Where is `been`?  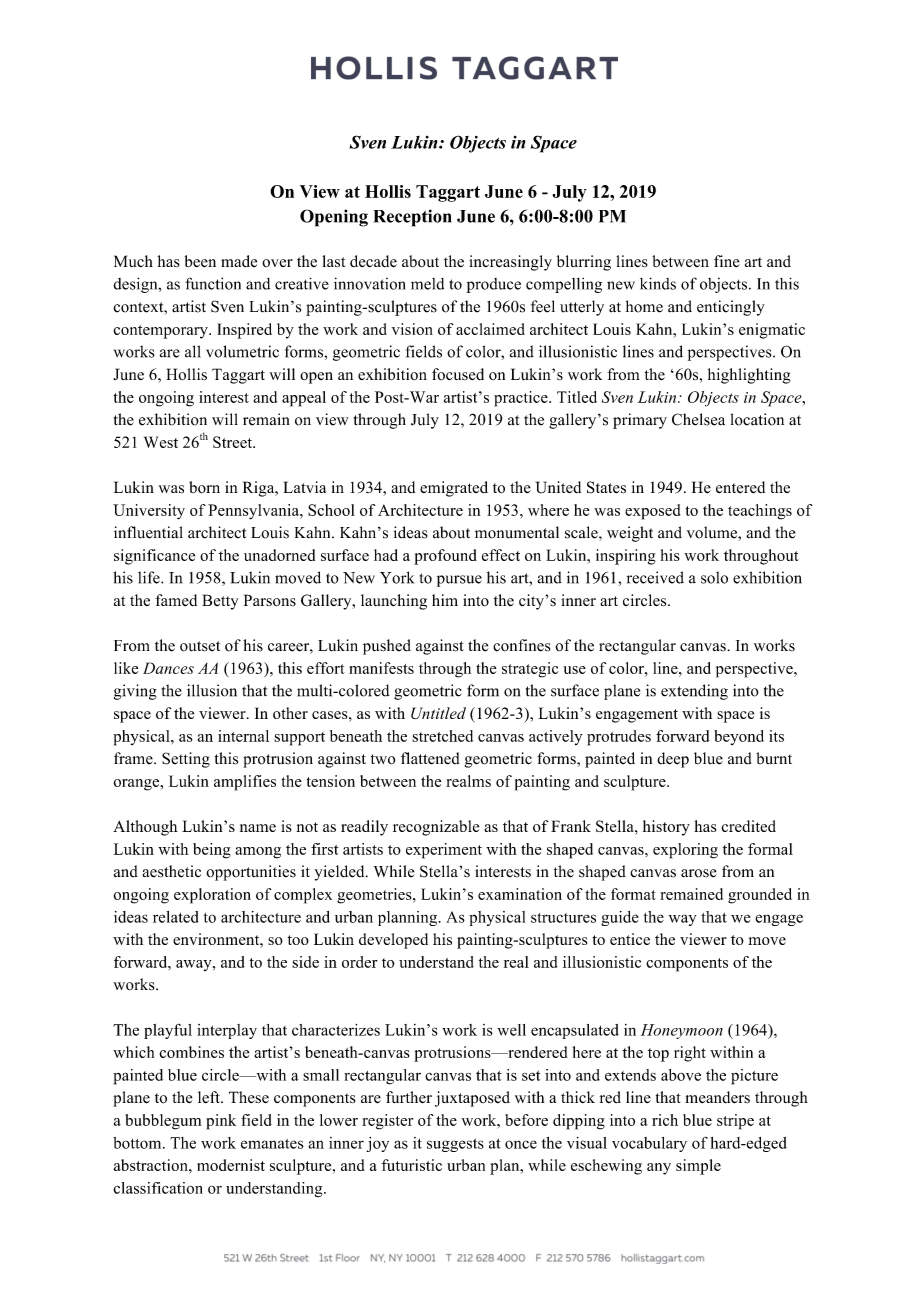
been is located at coordinates (200, 261).
